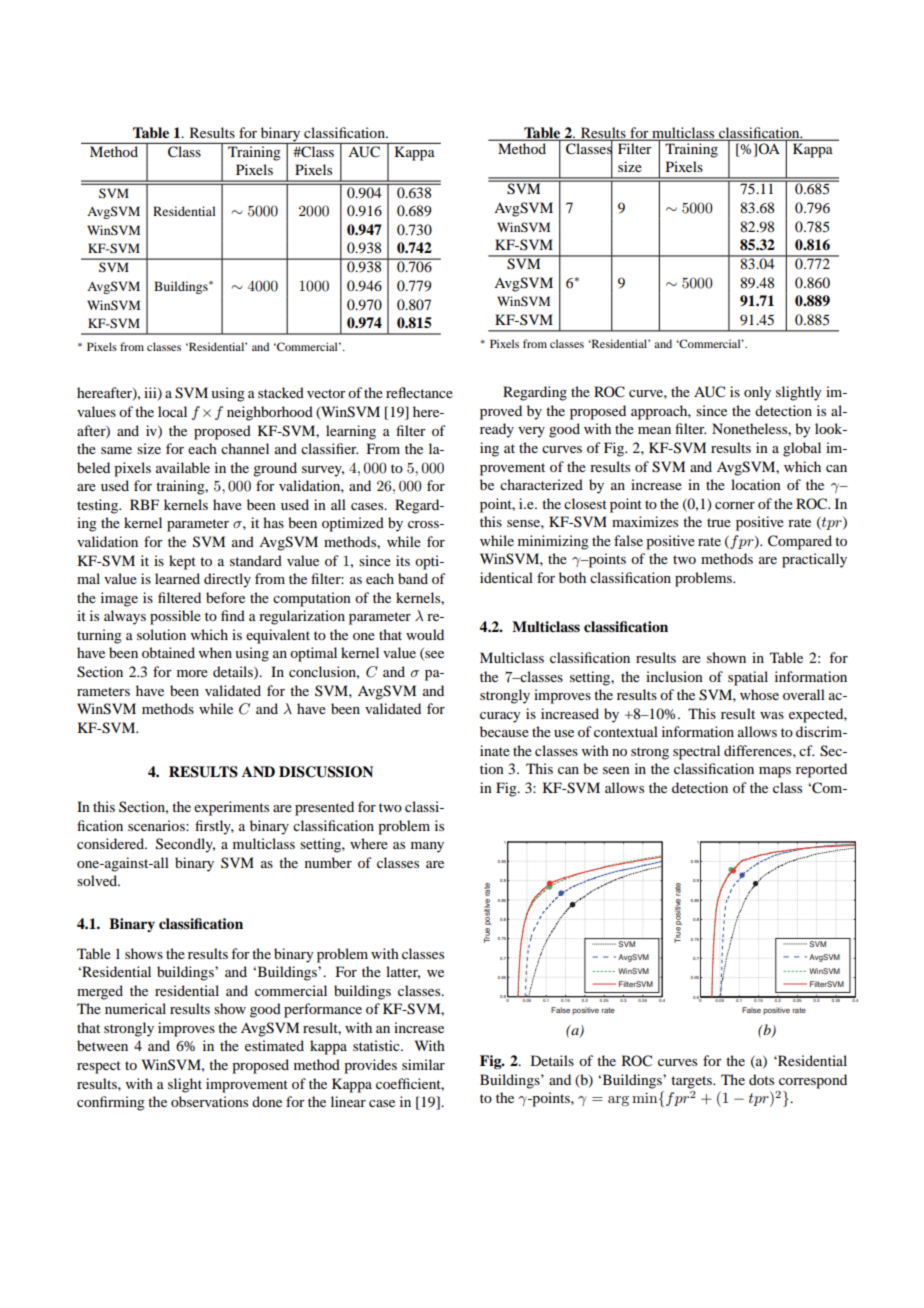 Image resolution: width=924 pixels, height=1308 pixels. Describe the element at coordinates (757, 393) in the screenshot. I see `only` at that location.
